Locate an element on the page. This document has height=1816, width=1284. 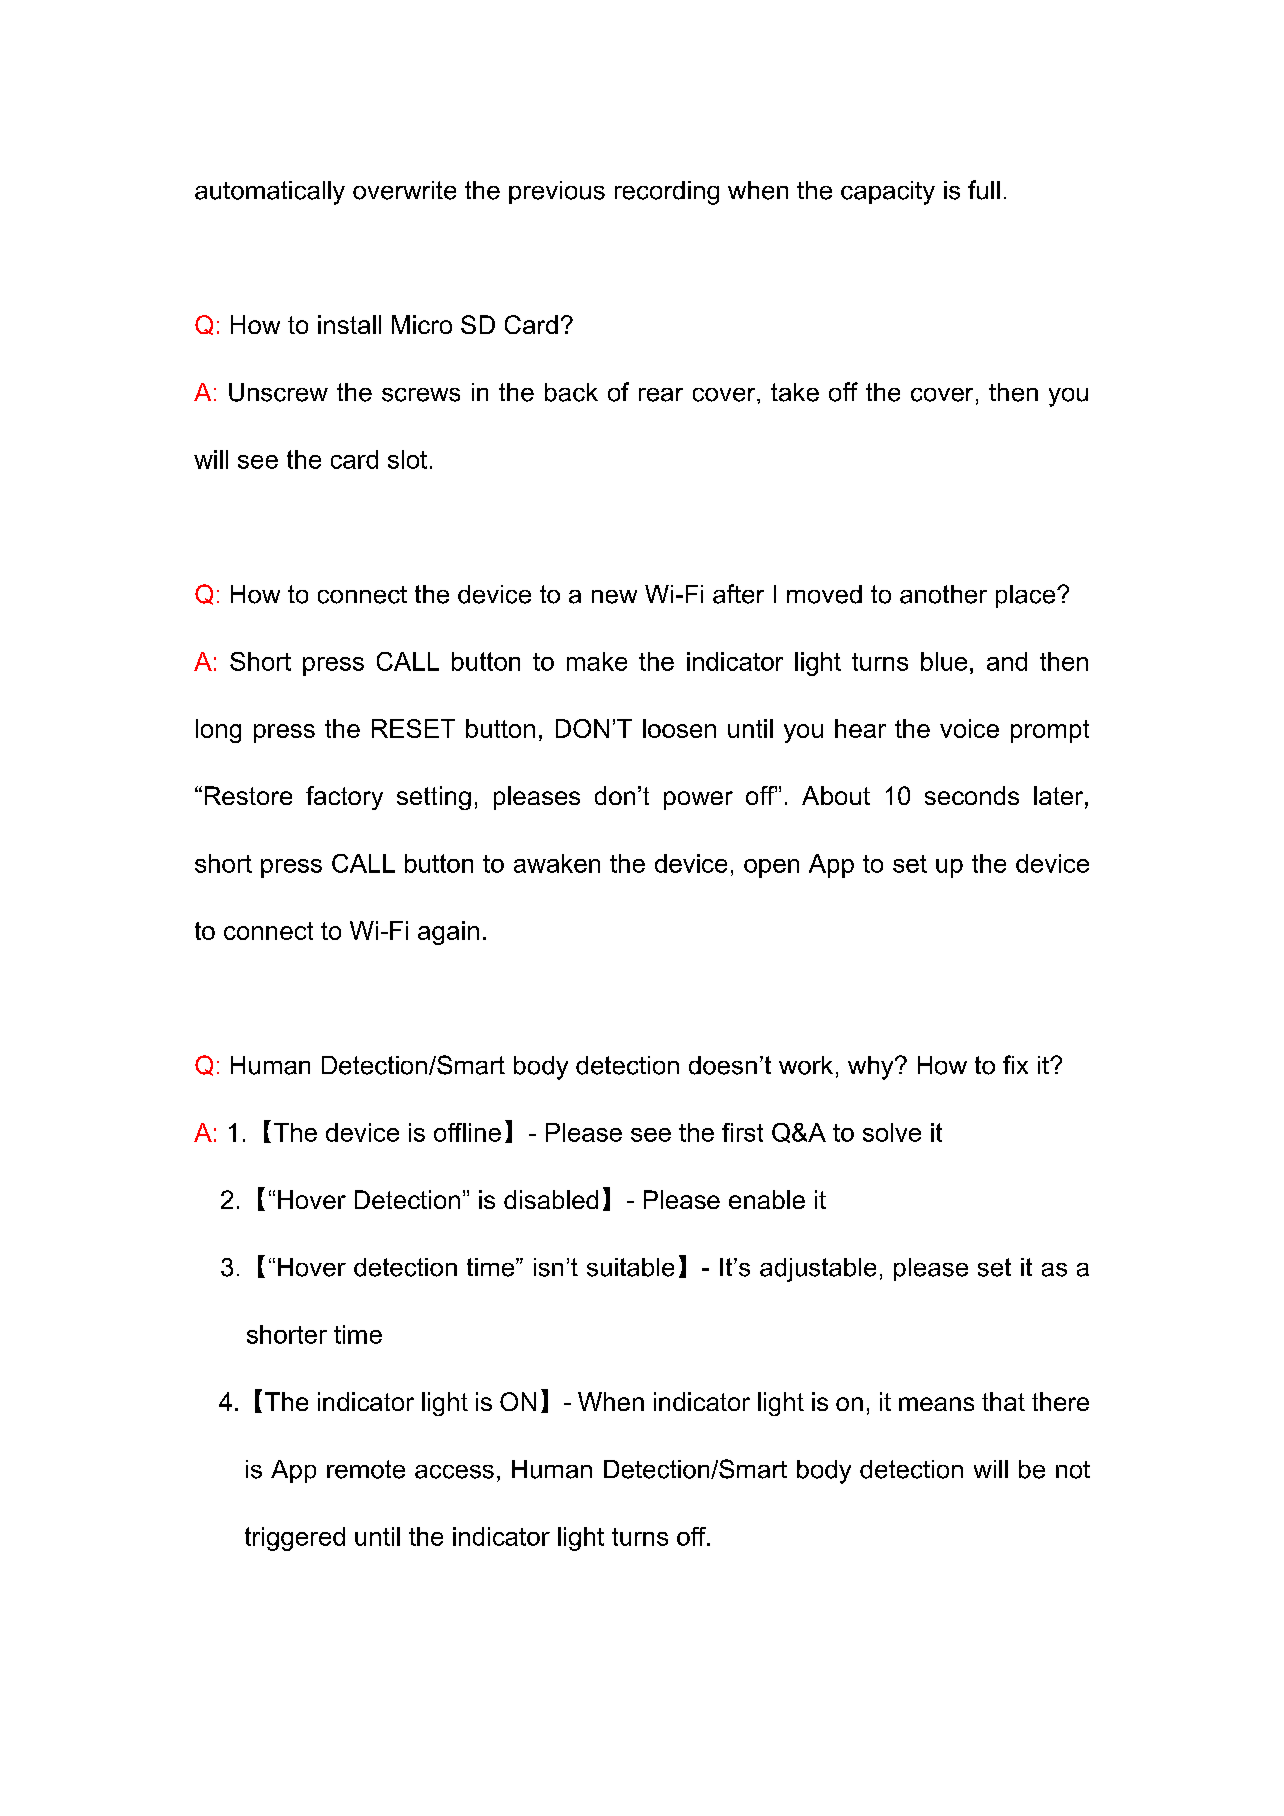
triggered is located at coordinates (295, 1539).
